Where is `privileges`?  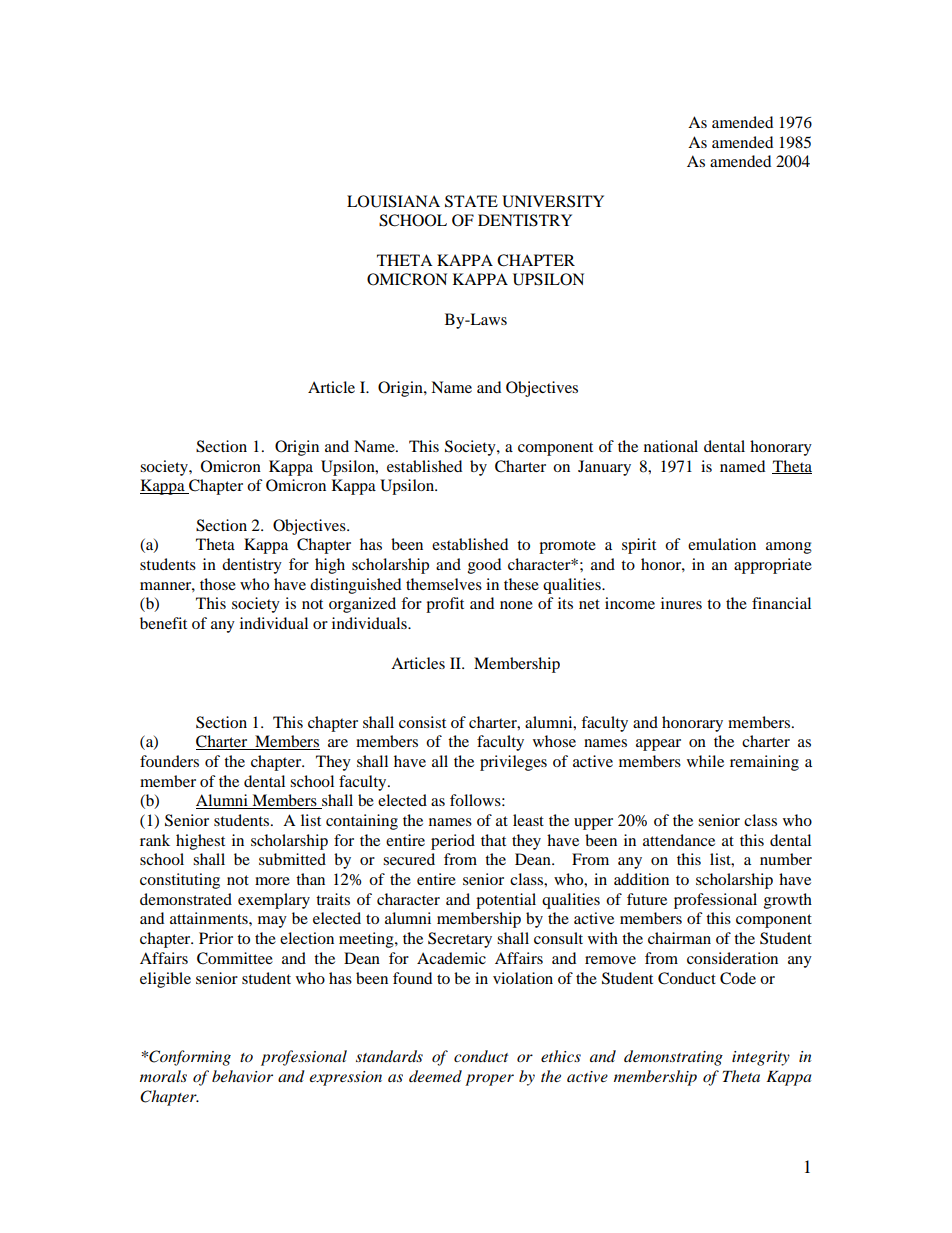
privileges is located at coordinates (513, 763).
